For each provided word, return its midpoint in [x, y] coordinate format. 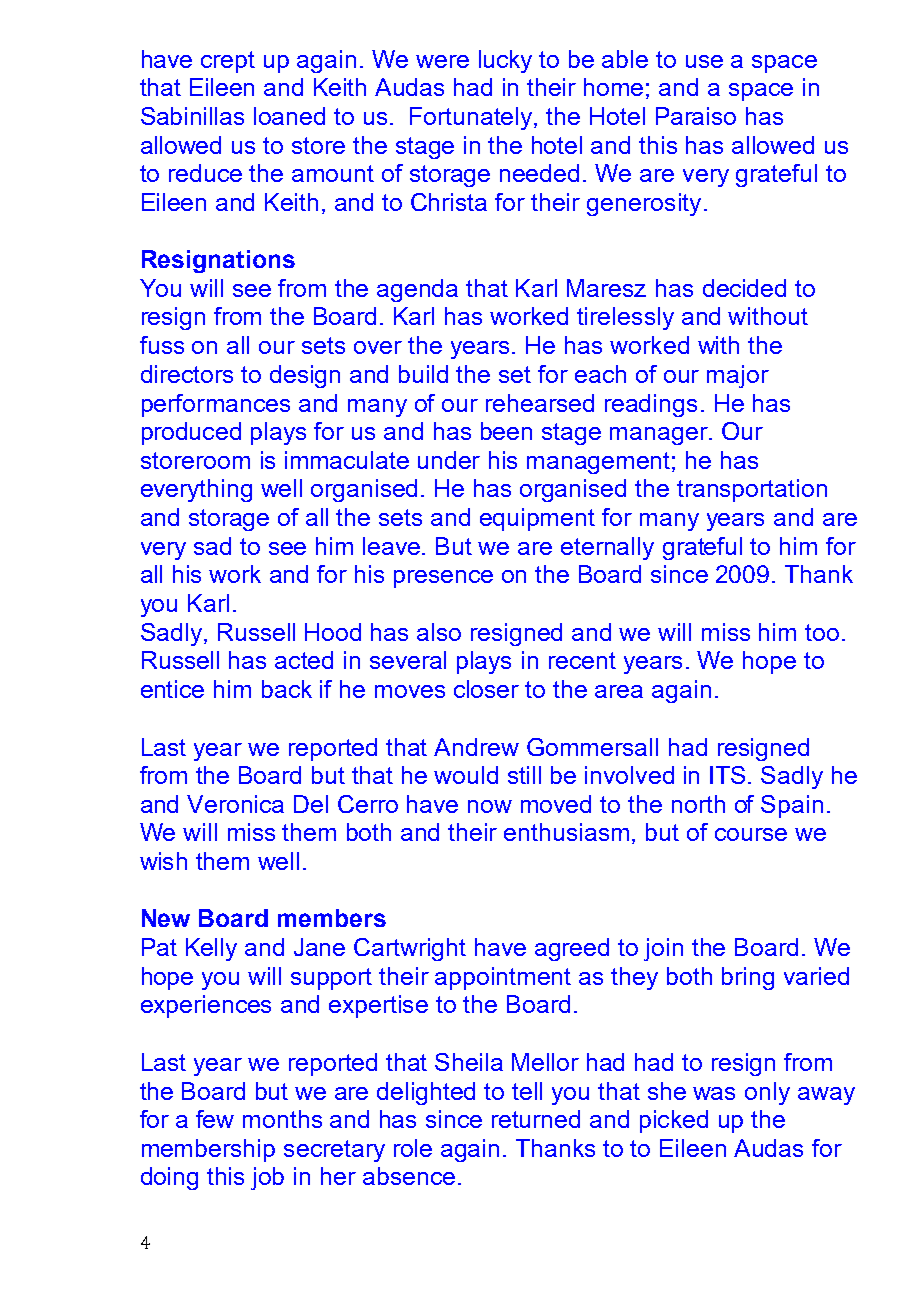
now [490, 806]
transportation [752, 490]
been [506, 431]
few [215, 1119]
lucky [505, 61]
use [704, 61]
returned [536, 1119]
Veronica [235, 804]
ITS [729, 775]
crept [228, 62]
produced [191, 433]
